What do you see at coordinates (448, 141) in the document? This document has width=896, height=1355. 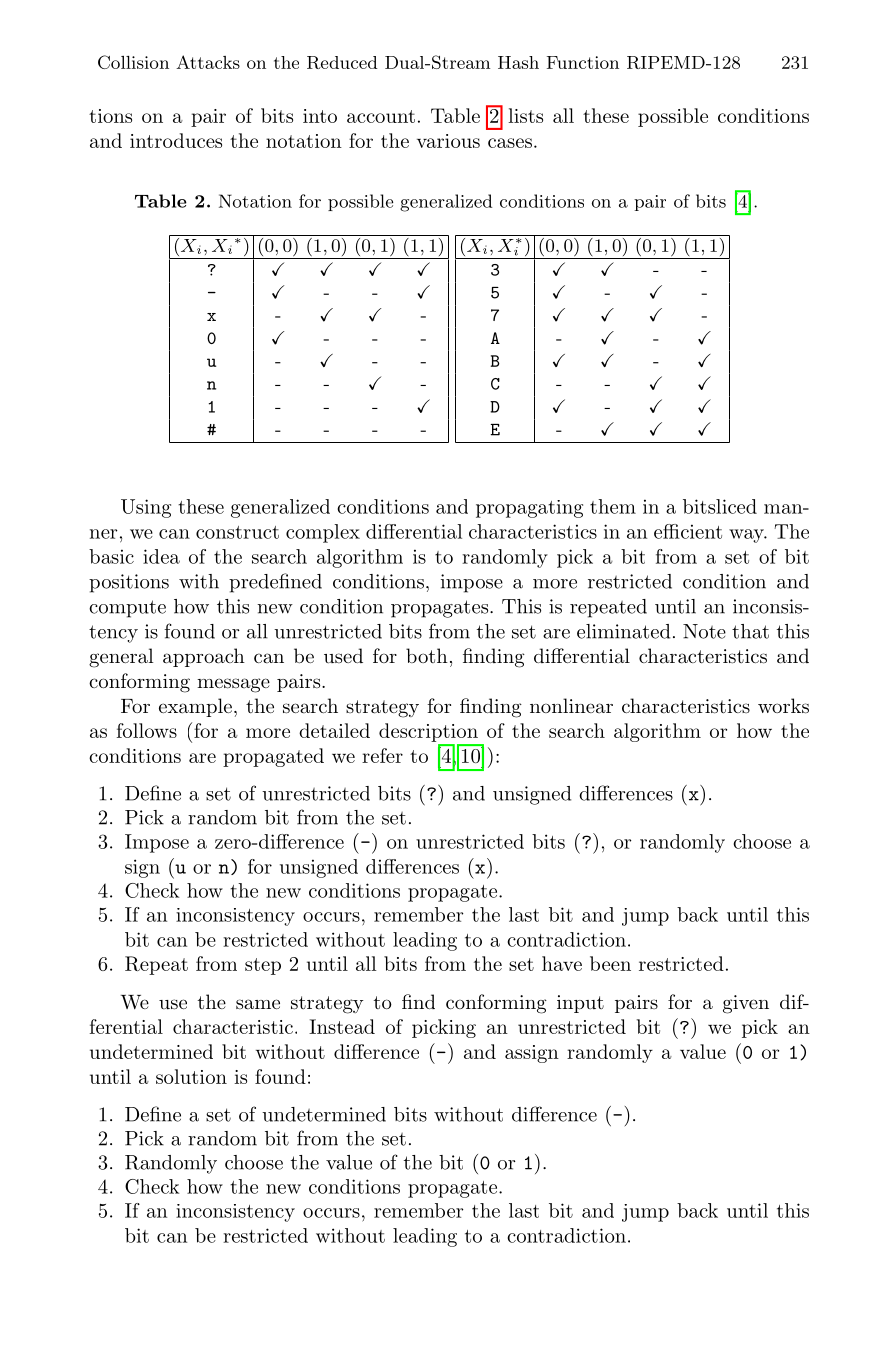 I see `various` at bounding box center [448, 141].
